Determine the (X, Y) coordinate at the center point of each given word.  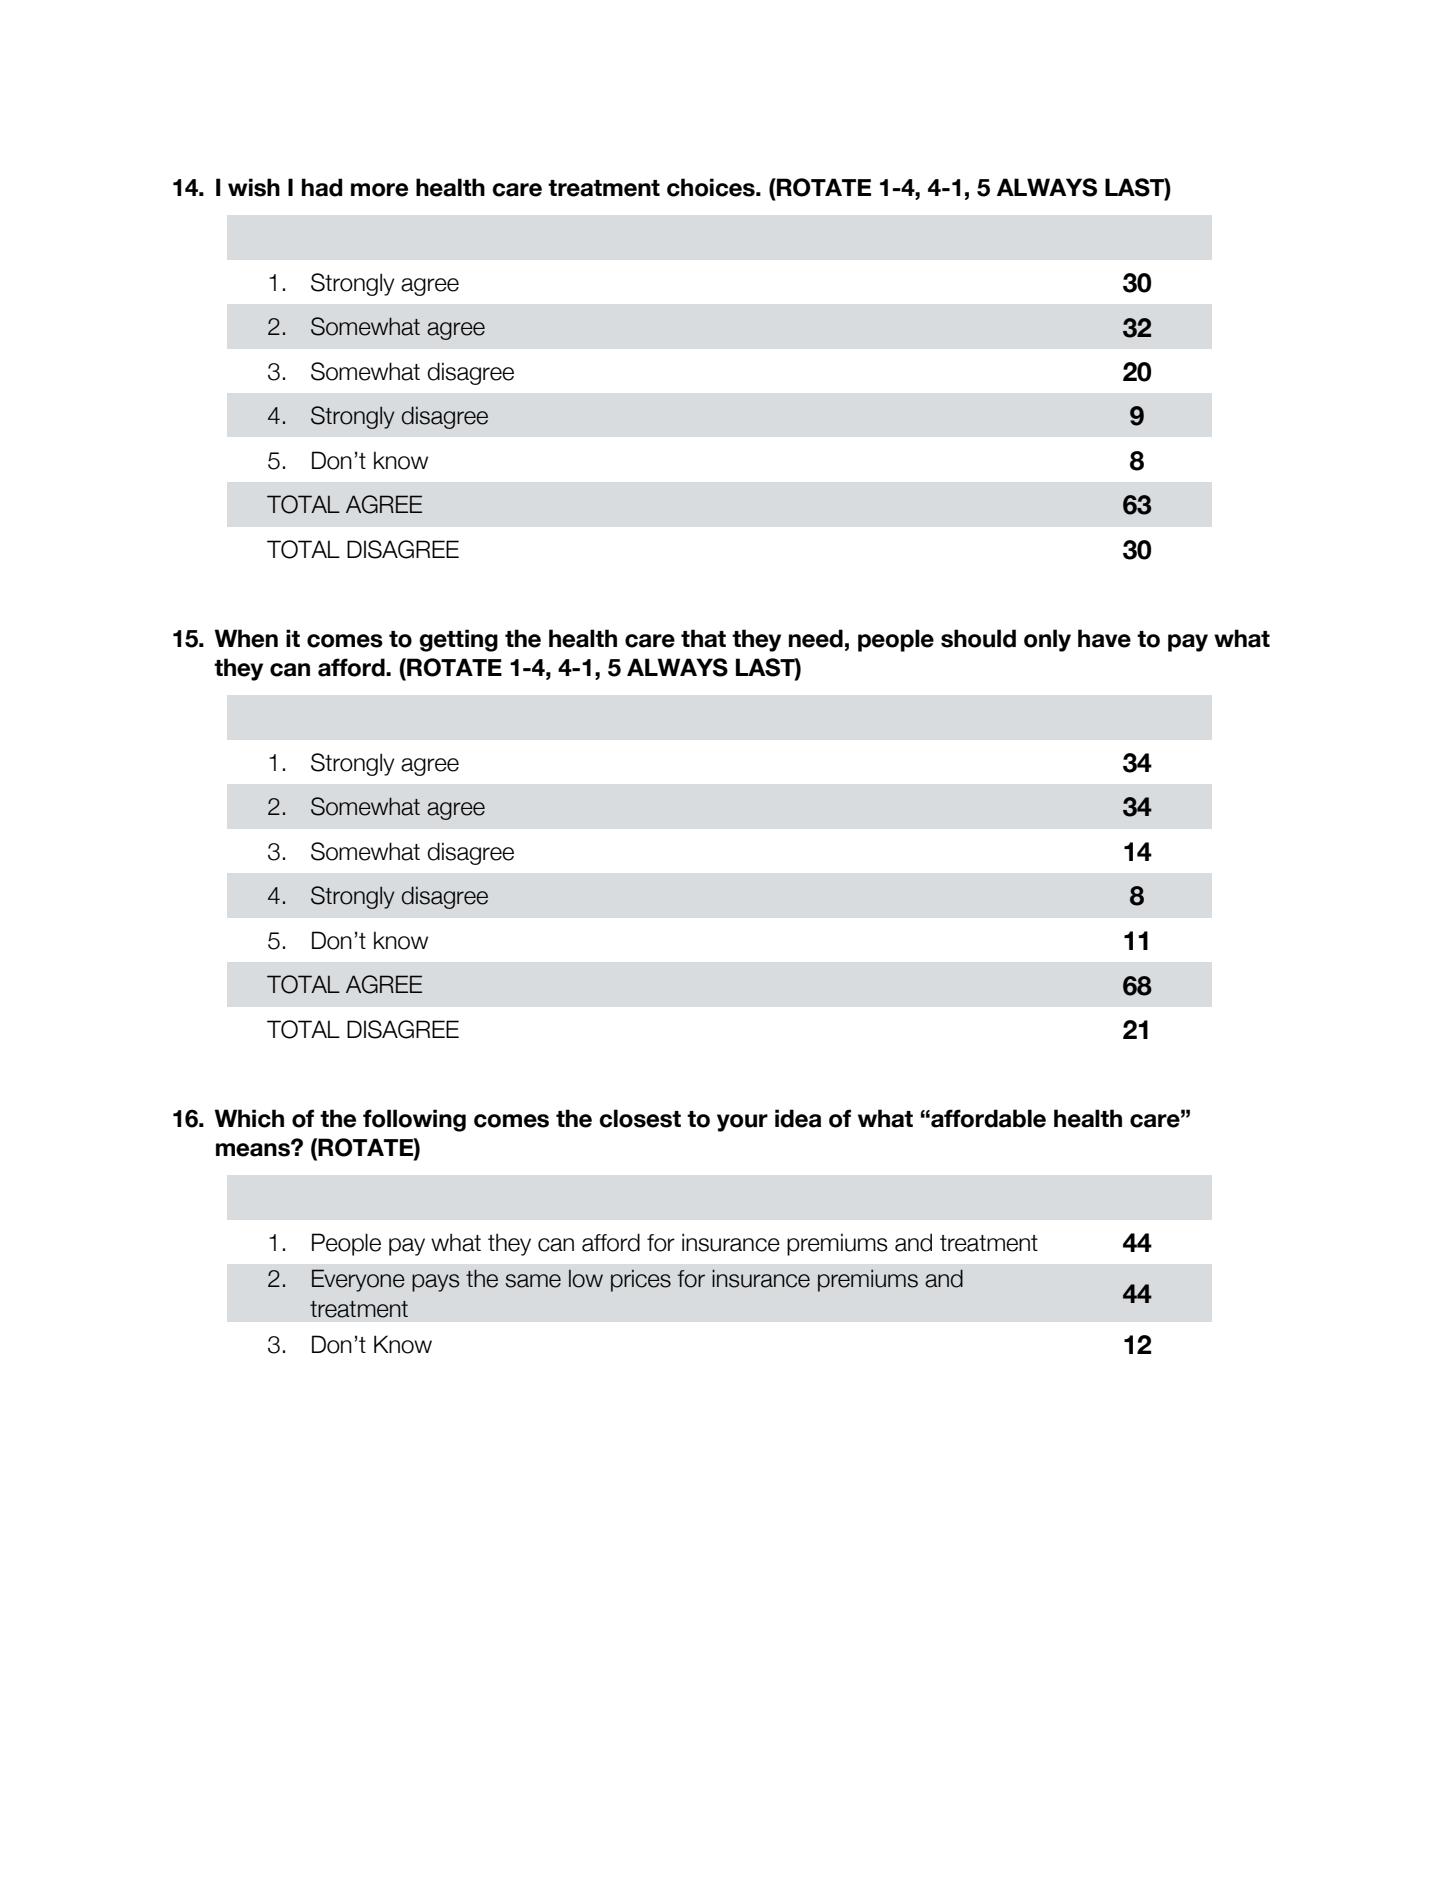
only (1047, 640)
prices (641, 1281)
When (246, 638)
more (379, 190)
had (322, 187)
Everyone (358, 1280)
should (978, 638)
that (703, 638)
